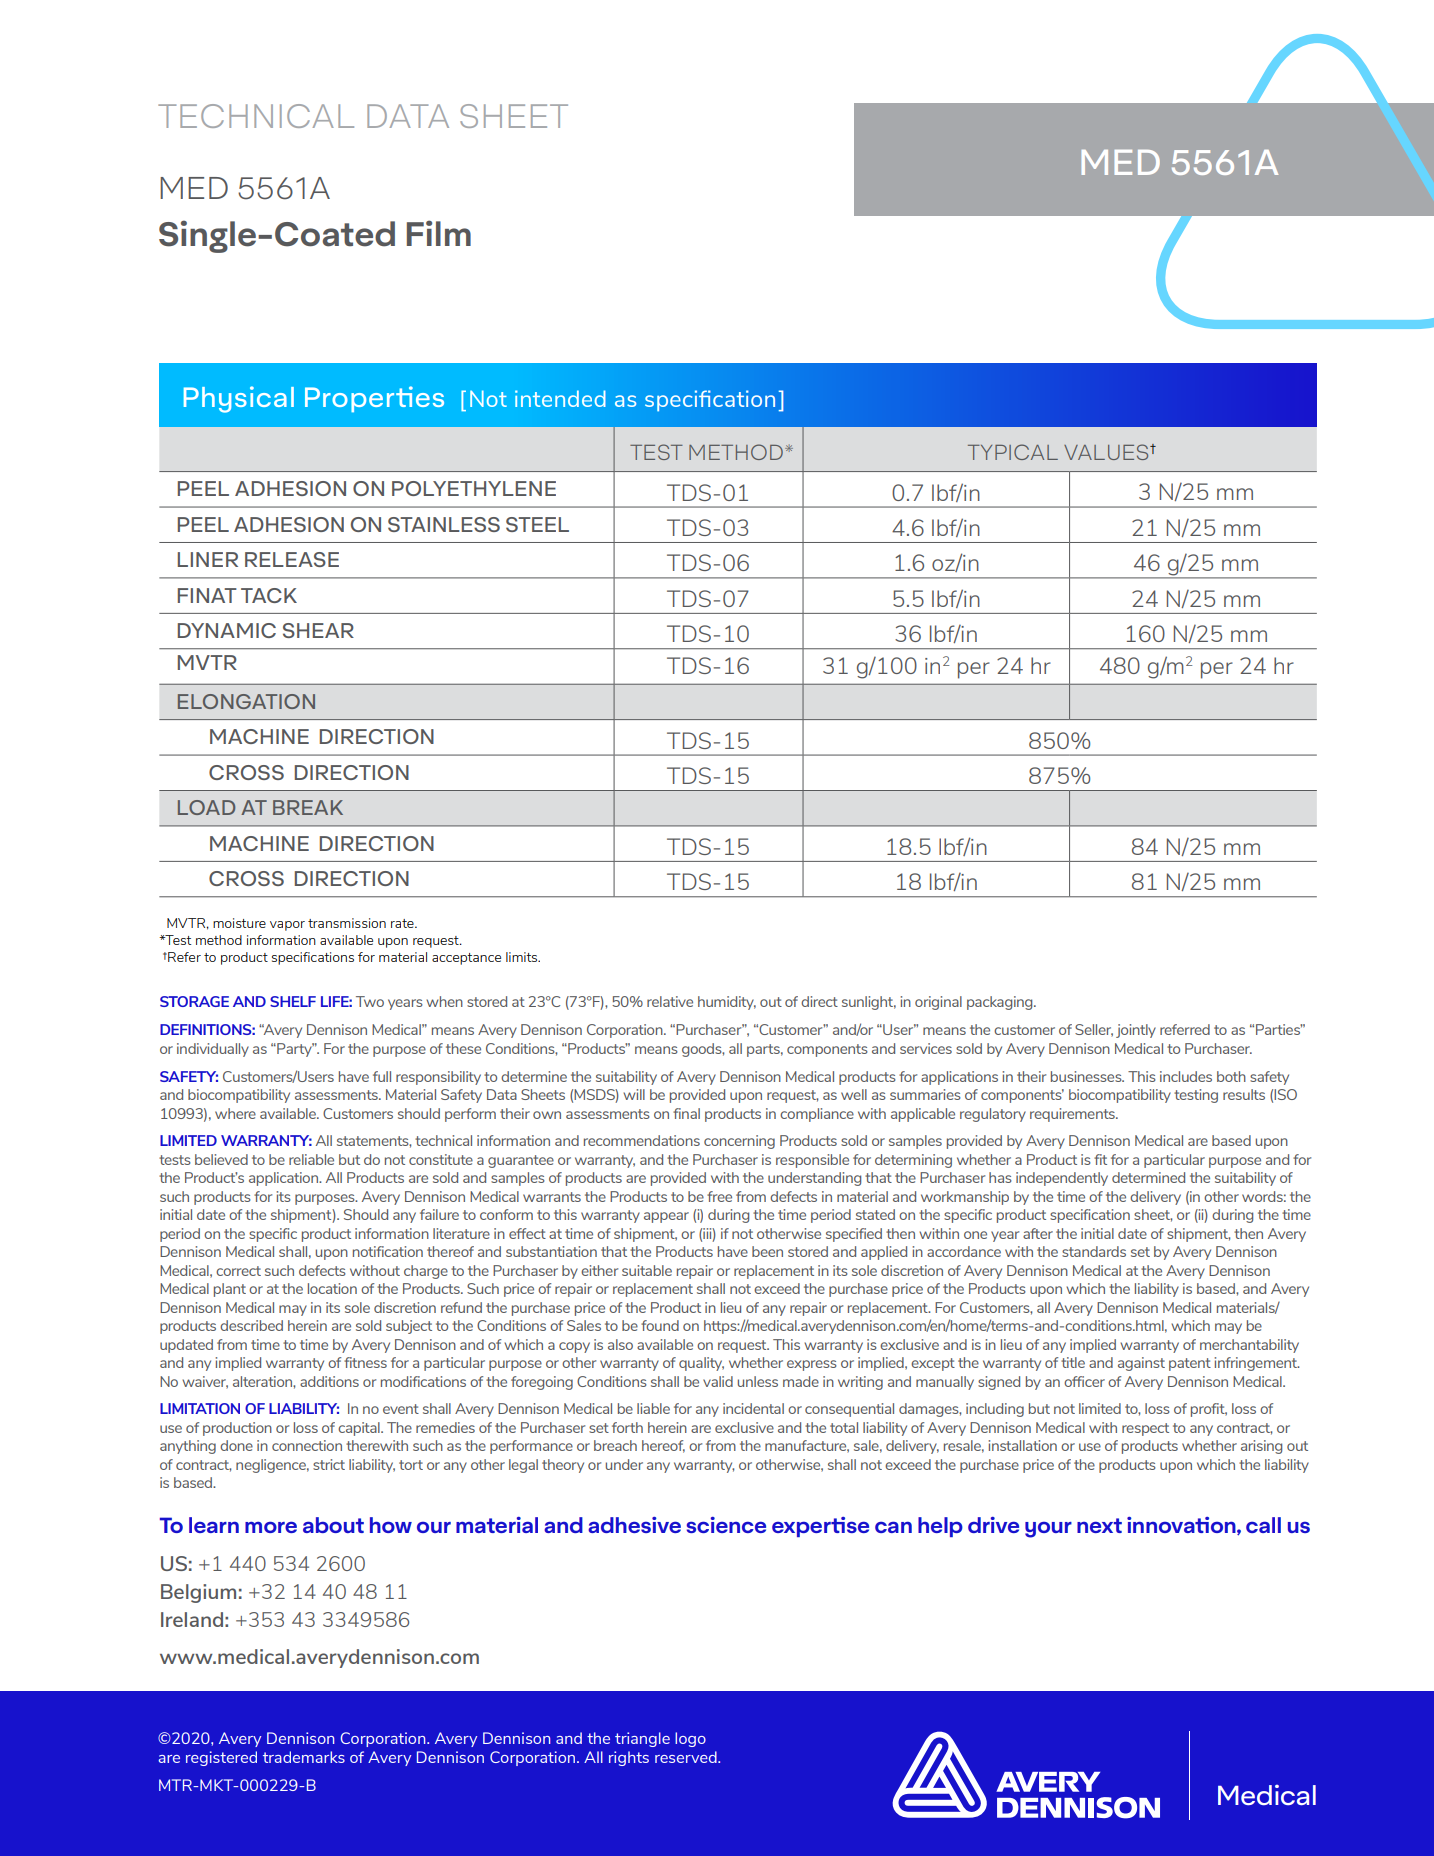 This page has height=1856, width=1434. What do you see at coordinates (767, 1251) in the page?
I see `been` at bounding box center [767, 1251].
